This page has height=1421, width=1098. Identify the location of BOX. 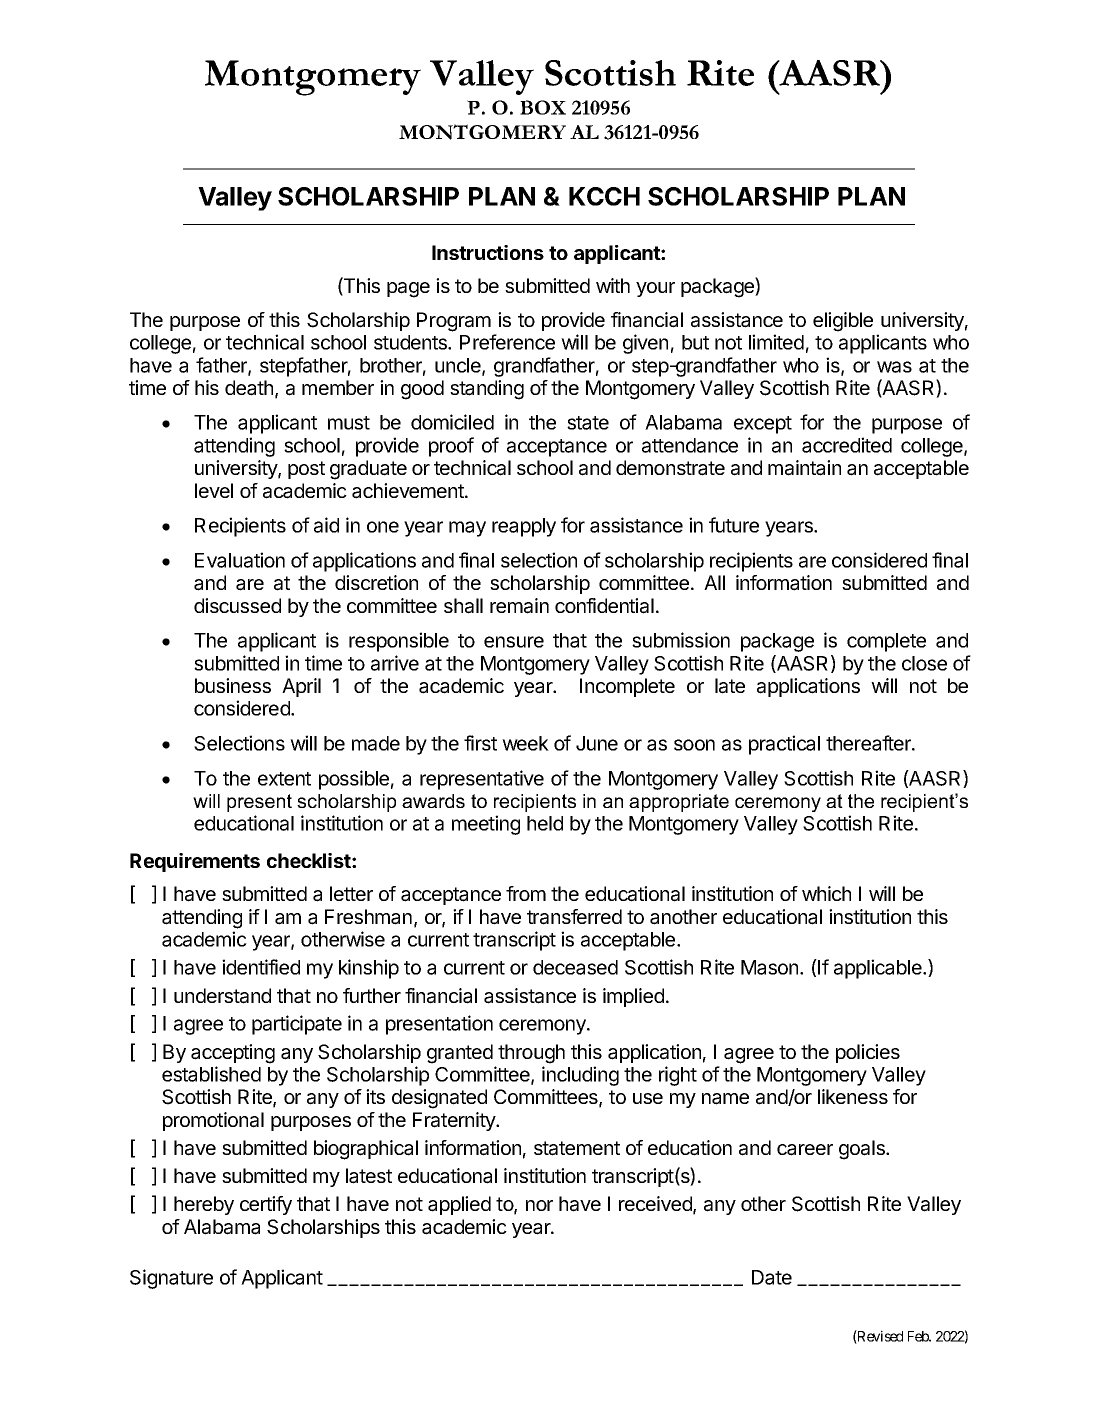
(543, 107).
